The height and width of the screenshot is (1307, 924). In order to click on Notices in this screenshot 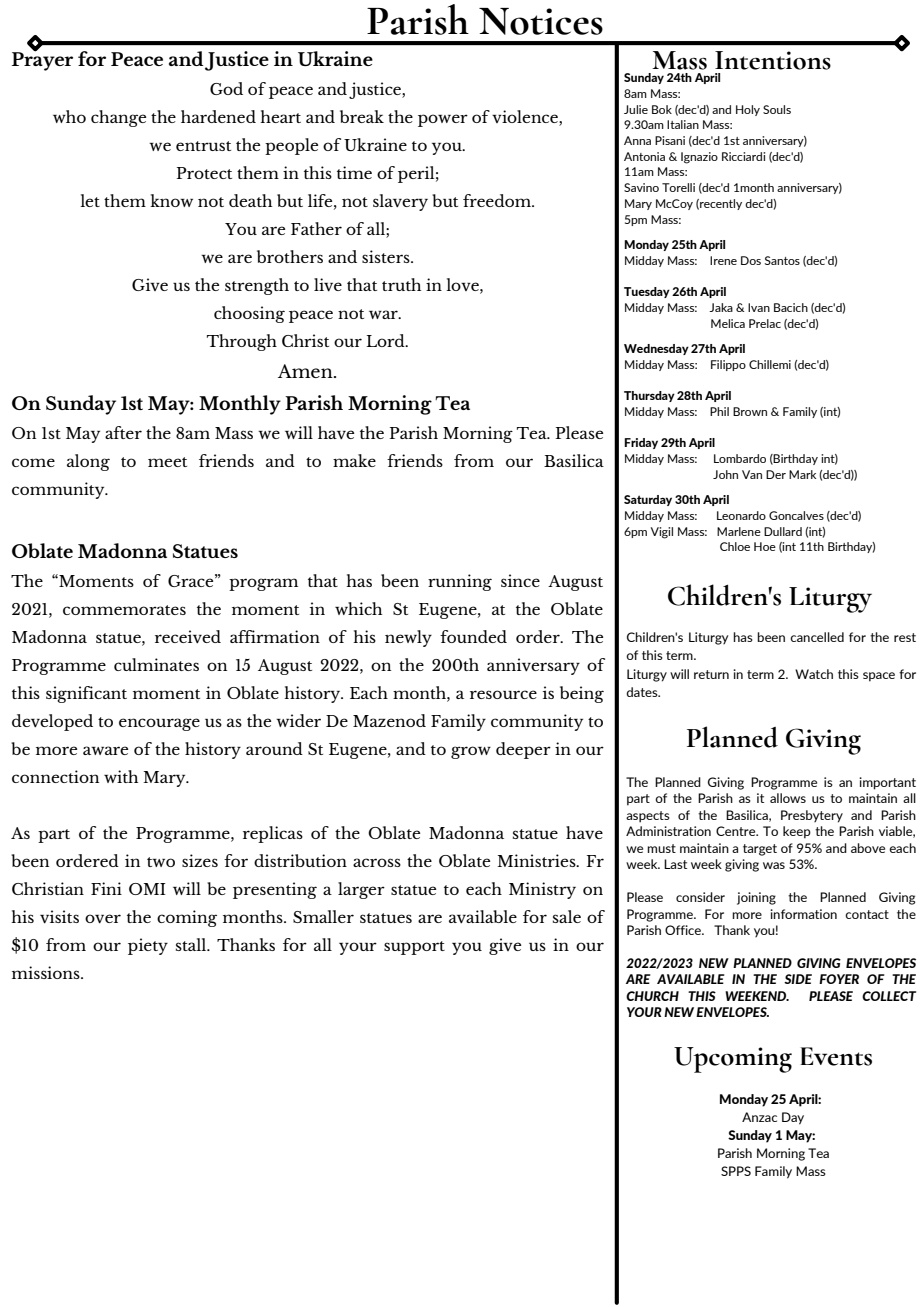, I will do `click(541, 21)`.
